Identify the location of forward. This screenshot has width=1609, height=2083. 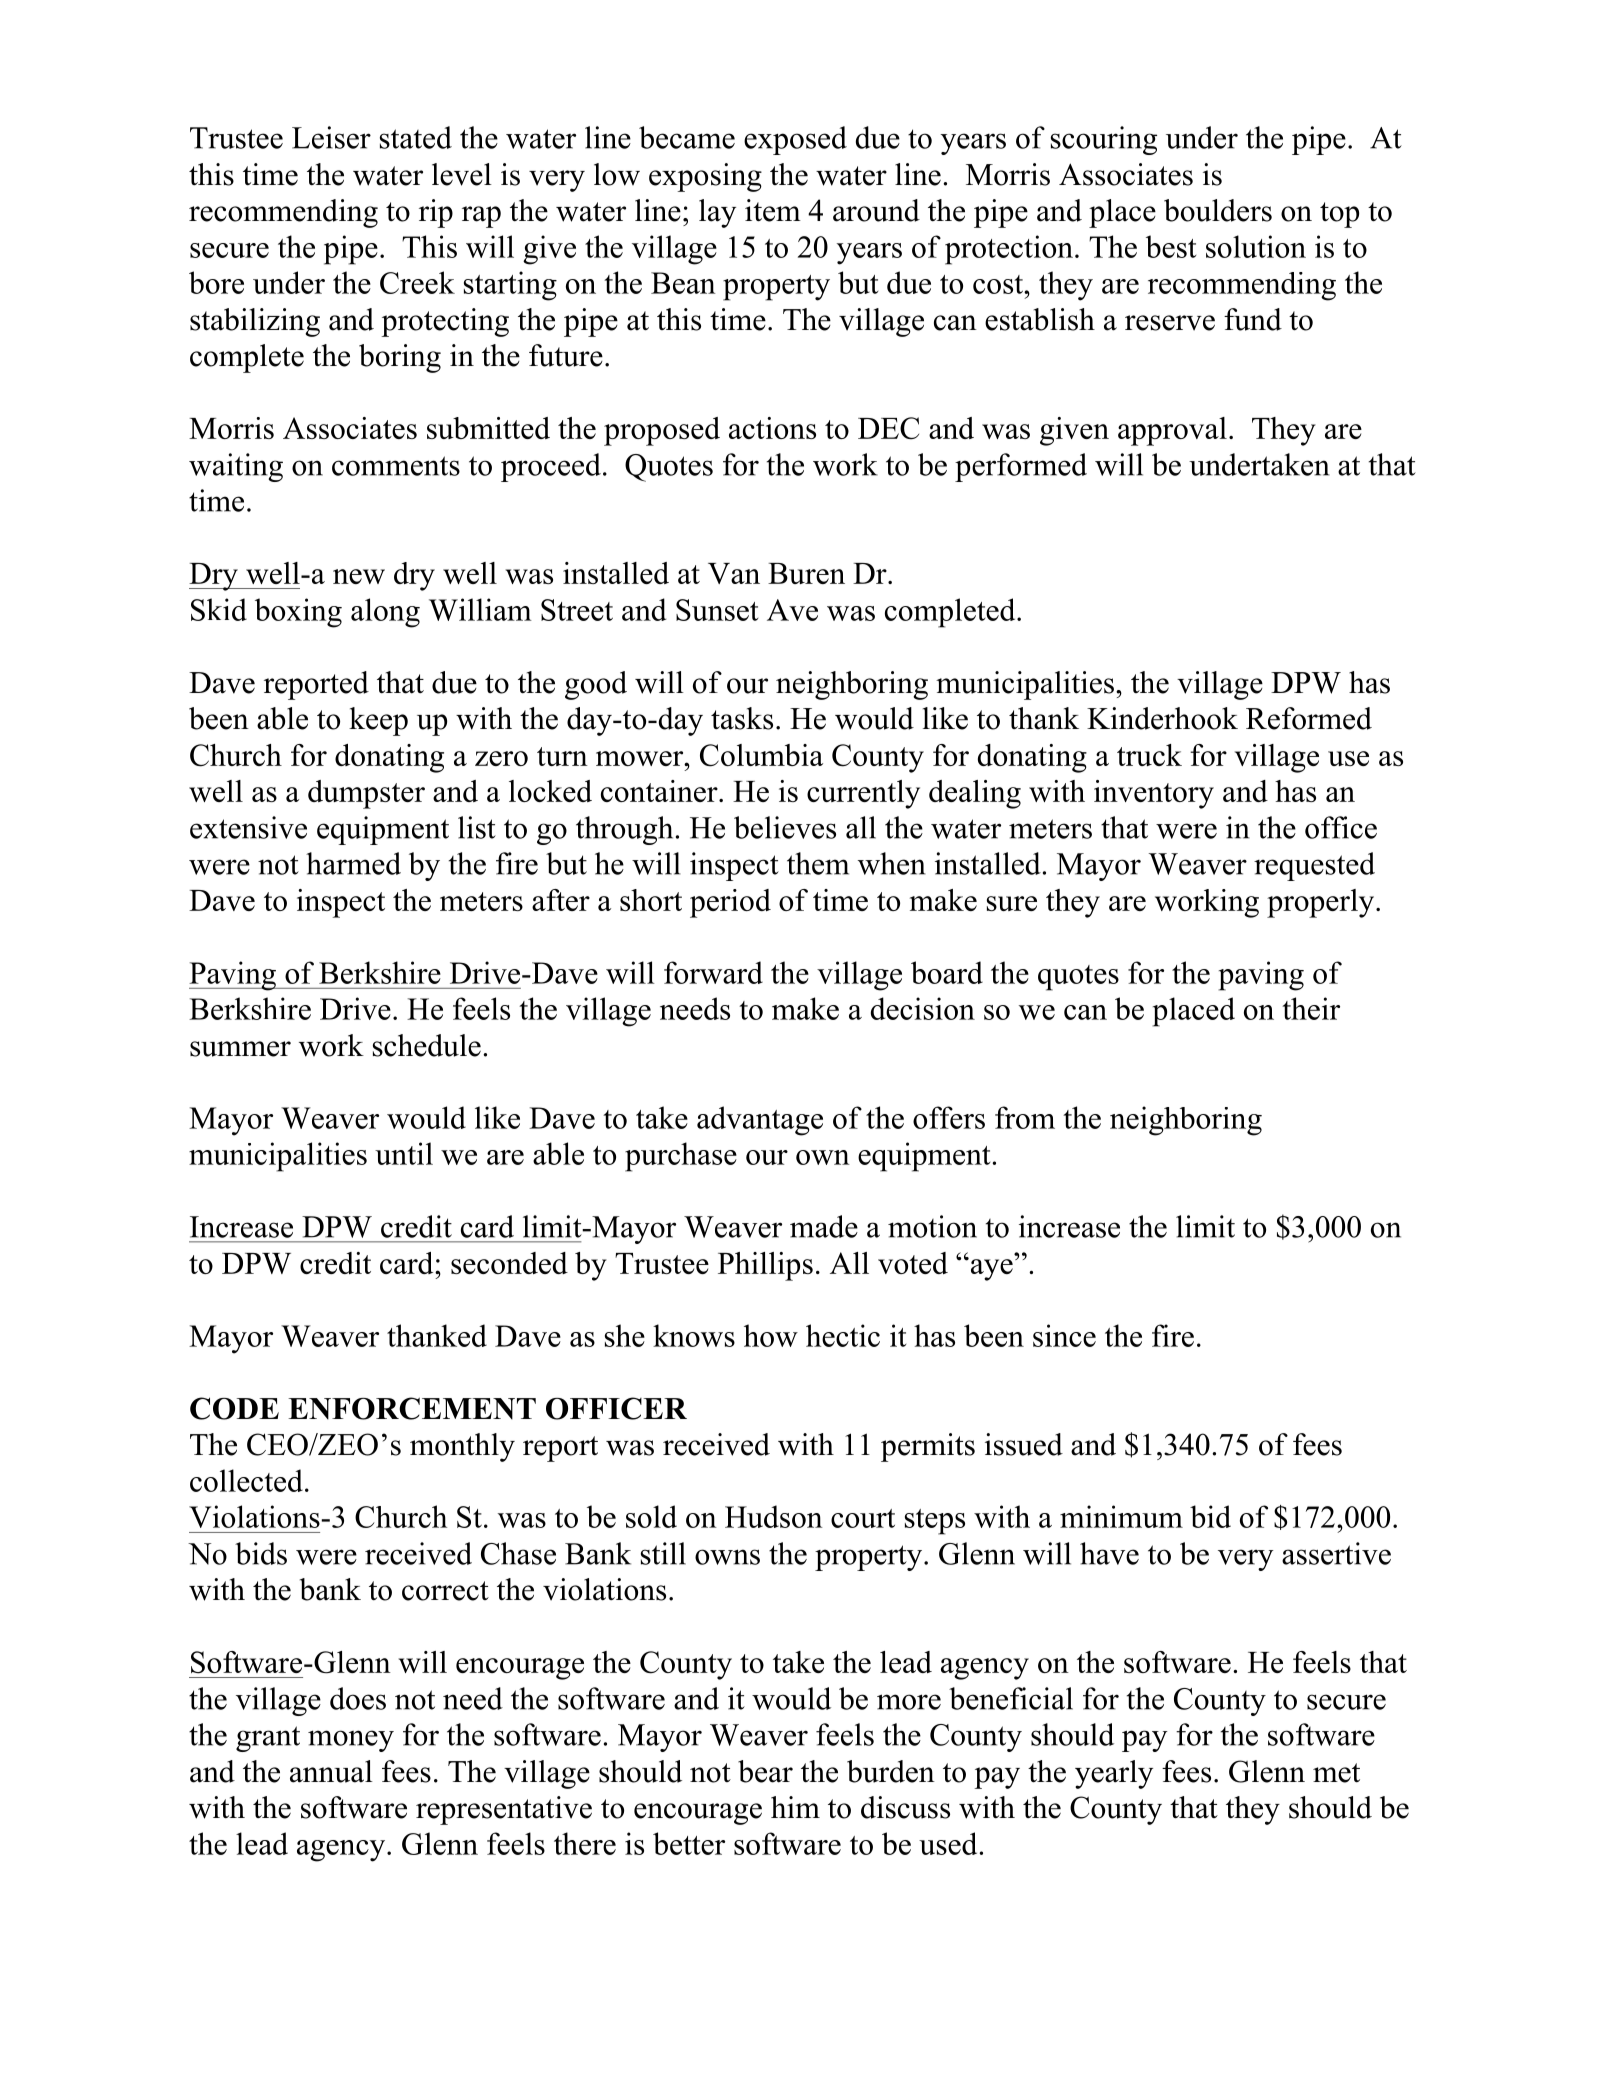
(713, 972).
